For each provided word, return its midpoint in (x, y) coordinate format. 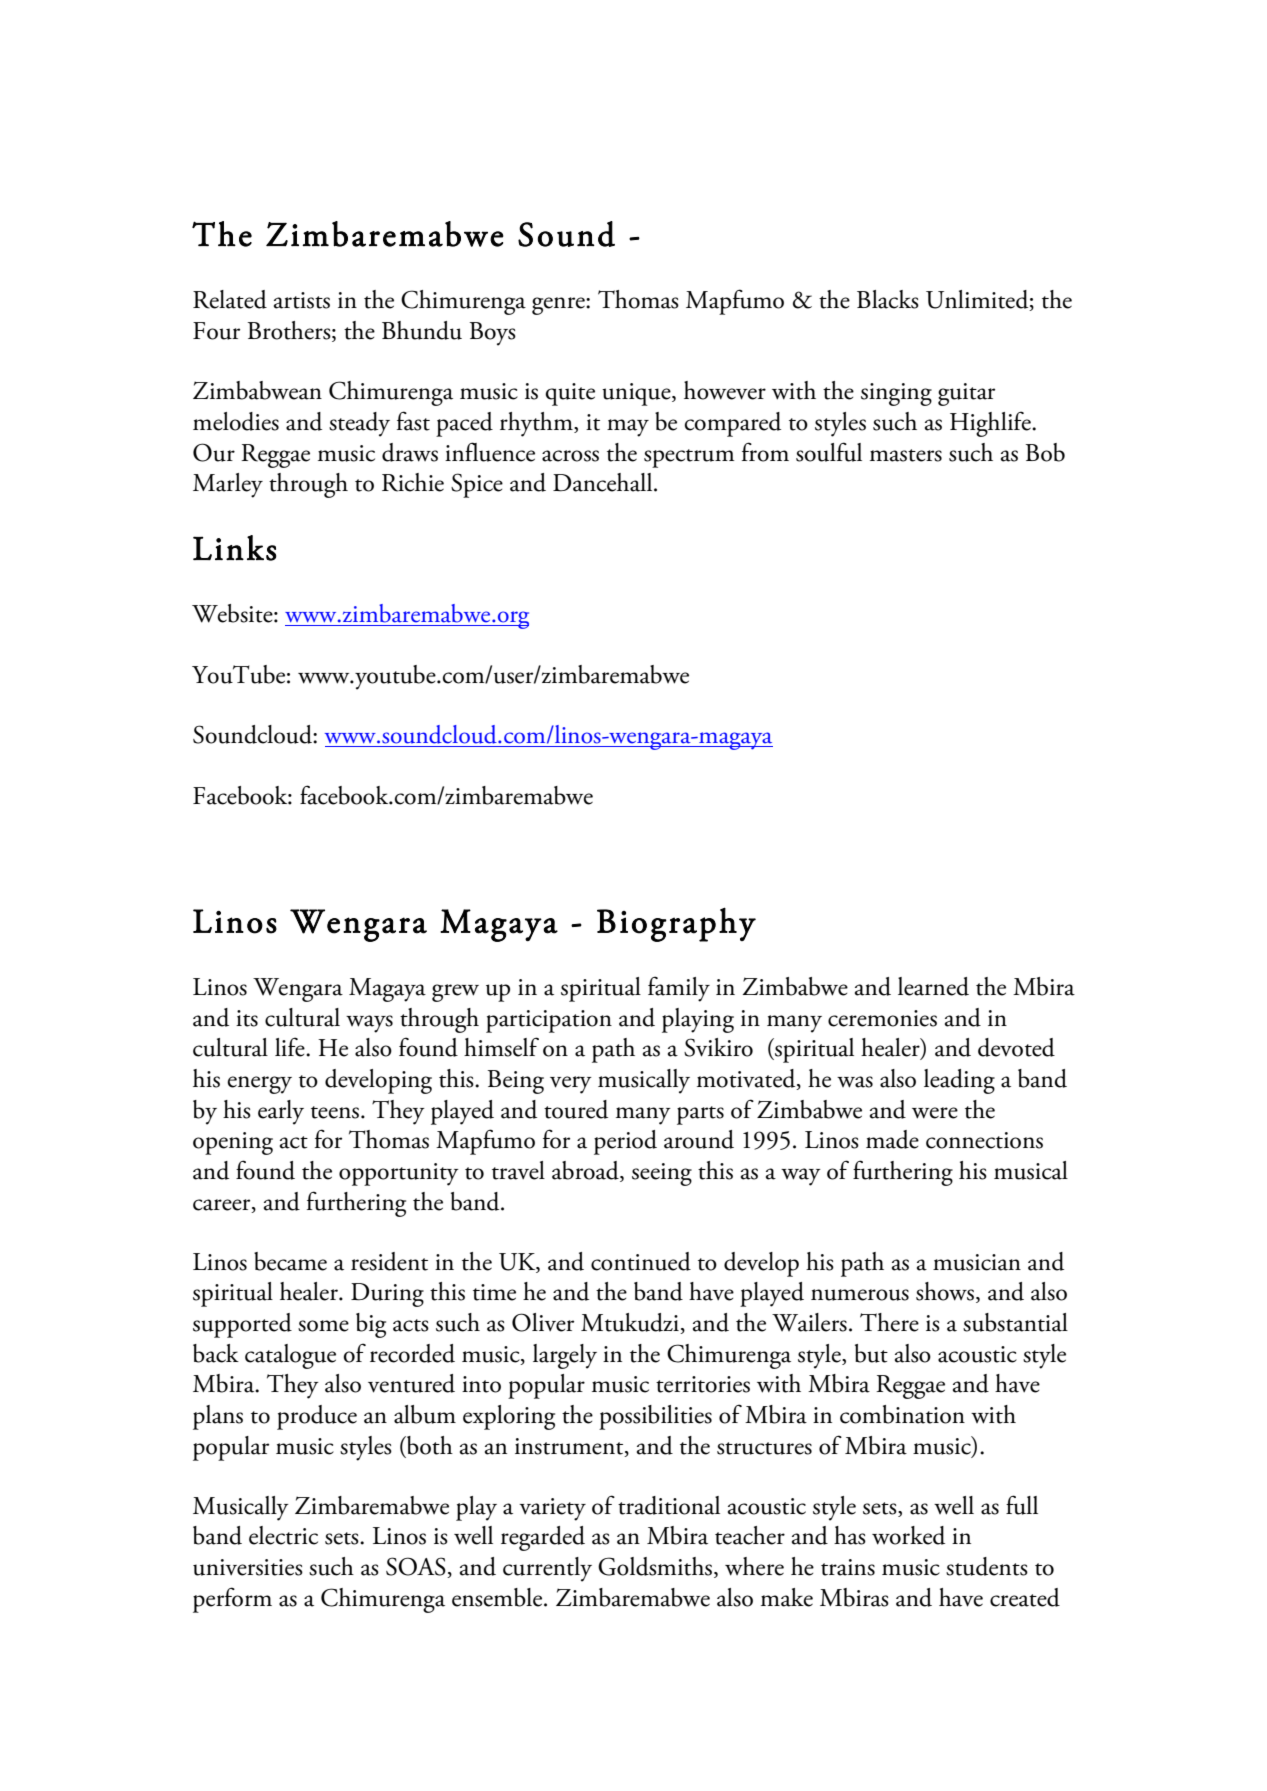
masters (906, 455)
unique (637, 394)
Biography (676, 924)
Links (235, 548)
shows (945, 1291)
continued (641, 1261)
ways (369, 1024)
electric (283, 1535)
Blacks (888, 299)
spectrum (689, 458)
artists (302, 300)
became (290, 1261)
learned (933, 986)
